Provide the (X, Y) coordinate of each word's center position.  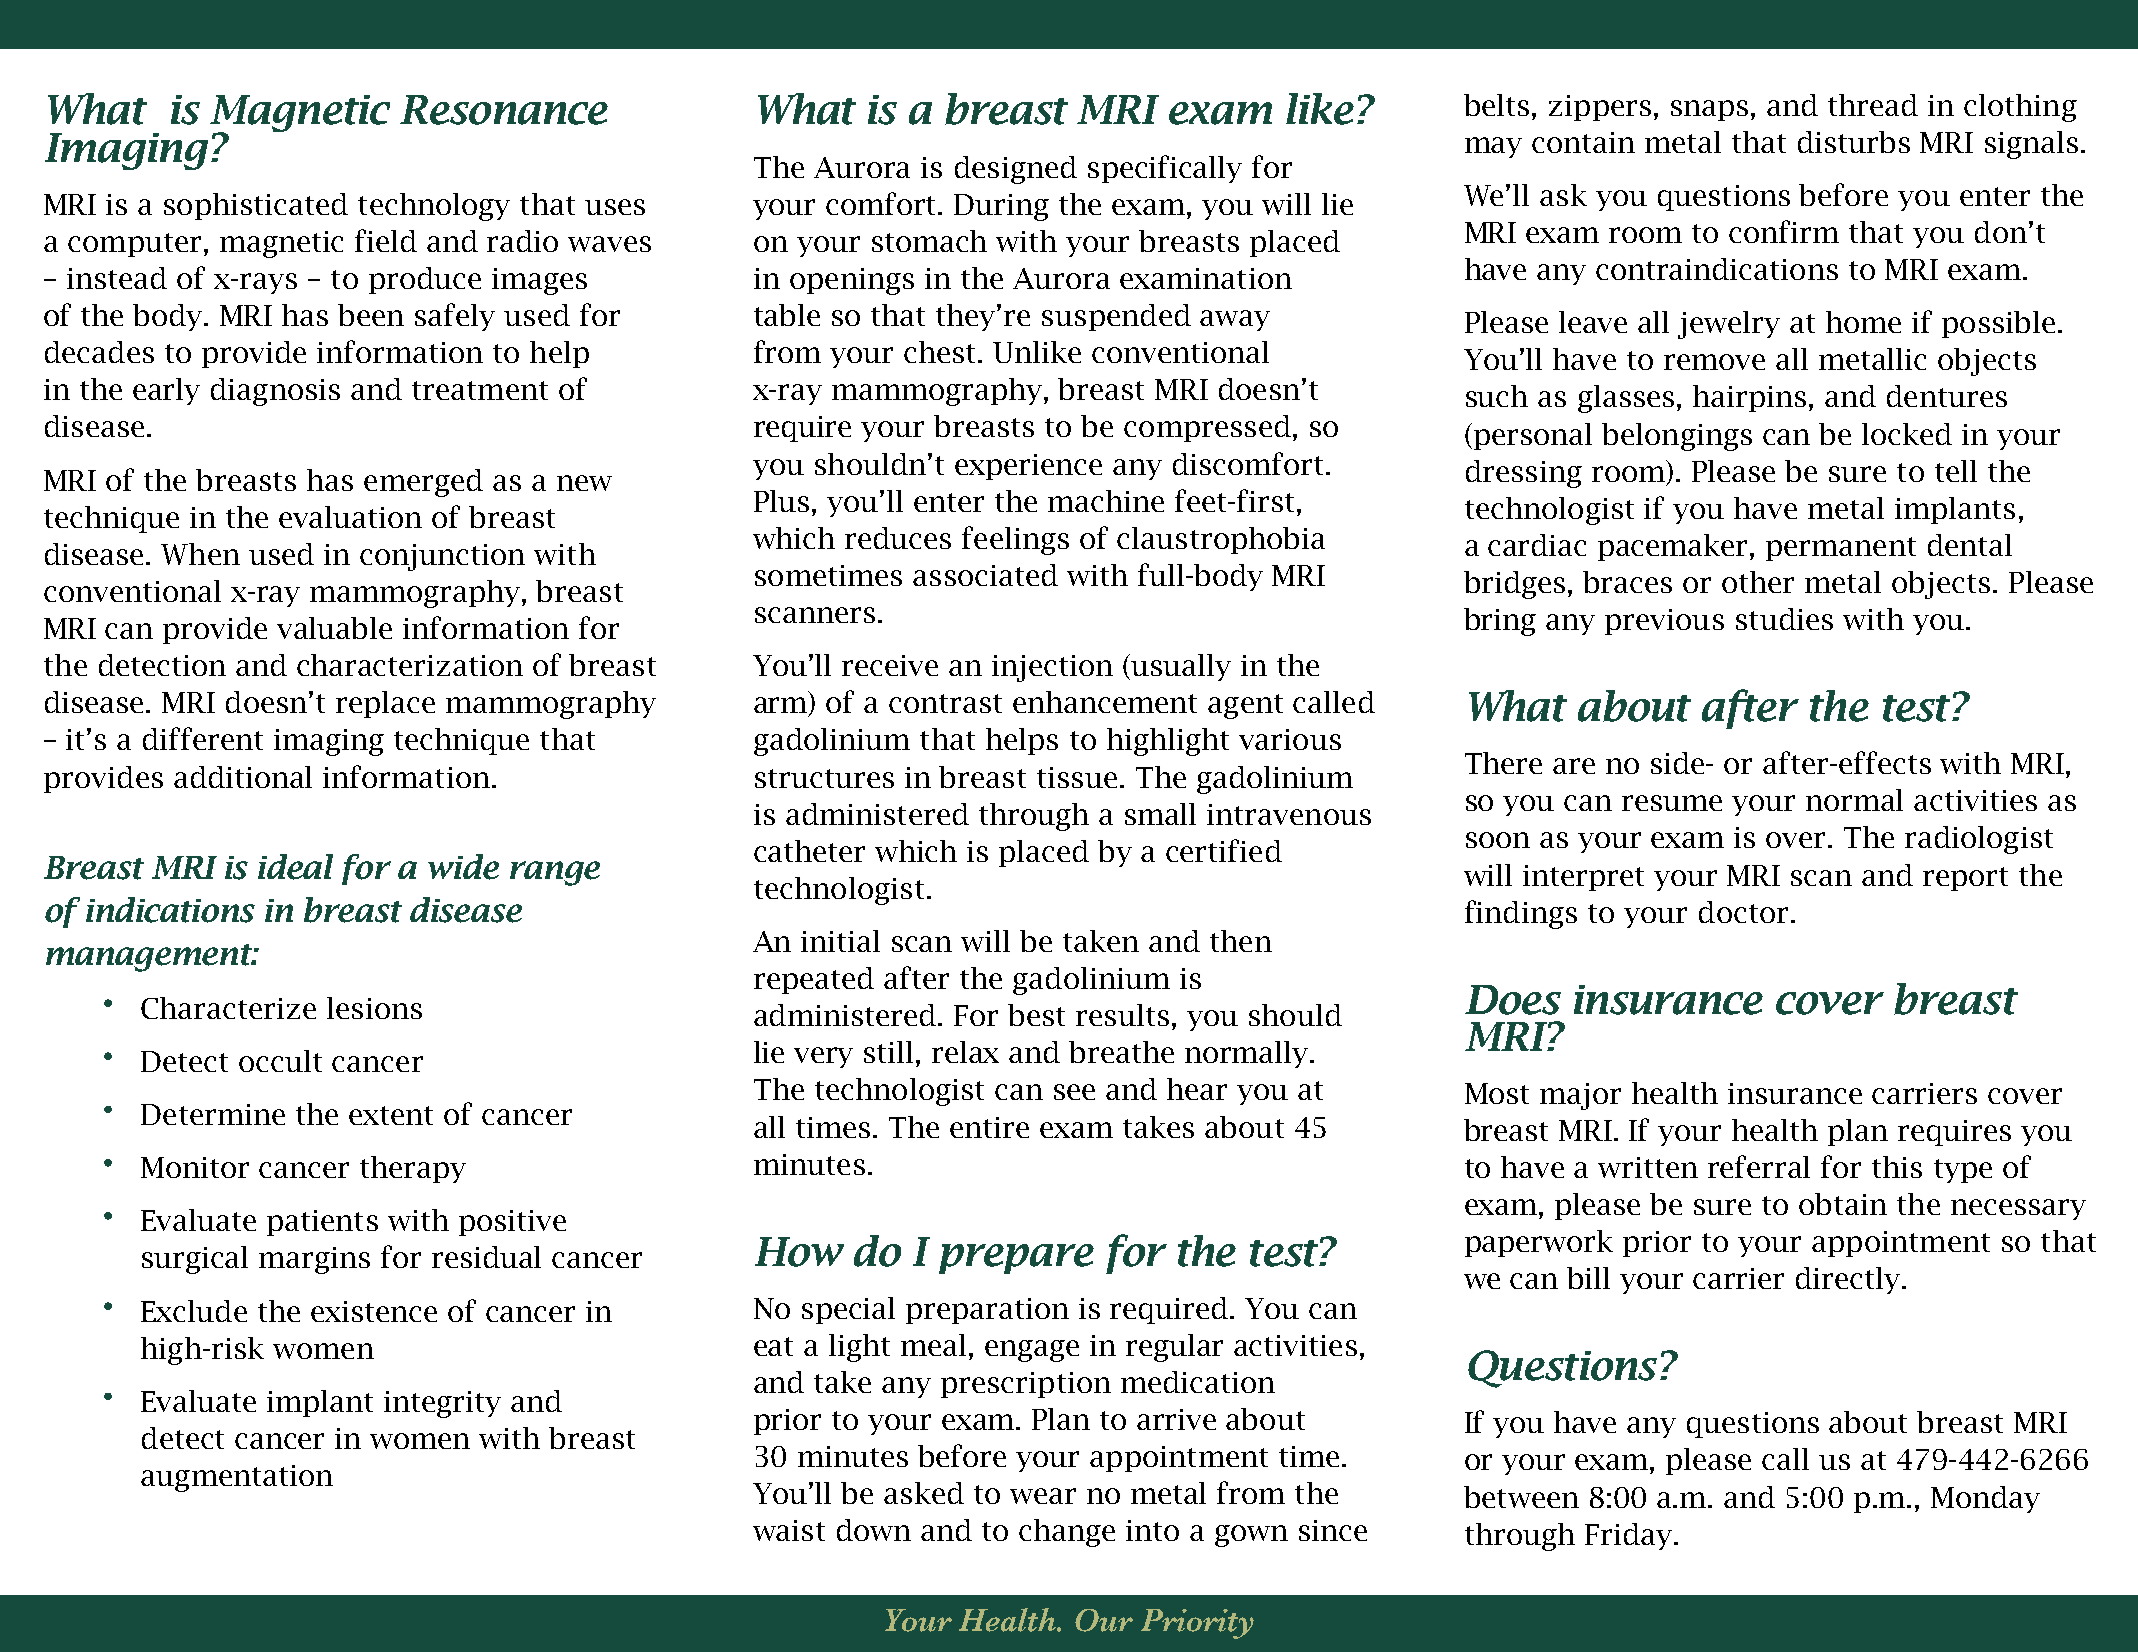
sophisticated (256, 206)
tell (1956, 471)
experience (1028, 467)
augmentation (237, 1478)
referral (1759, 1166)
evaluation (350, 517)
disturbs (1854, 142)
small (1160, 814)
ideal (295, 867)
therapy (413, 1169)
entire (989, 1127)
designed (1016, 170)
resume (1672, 803)
